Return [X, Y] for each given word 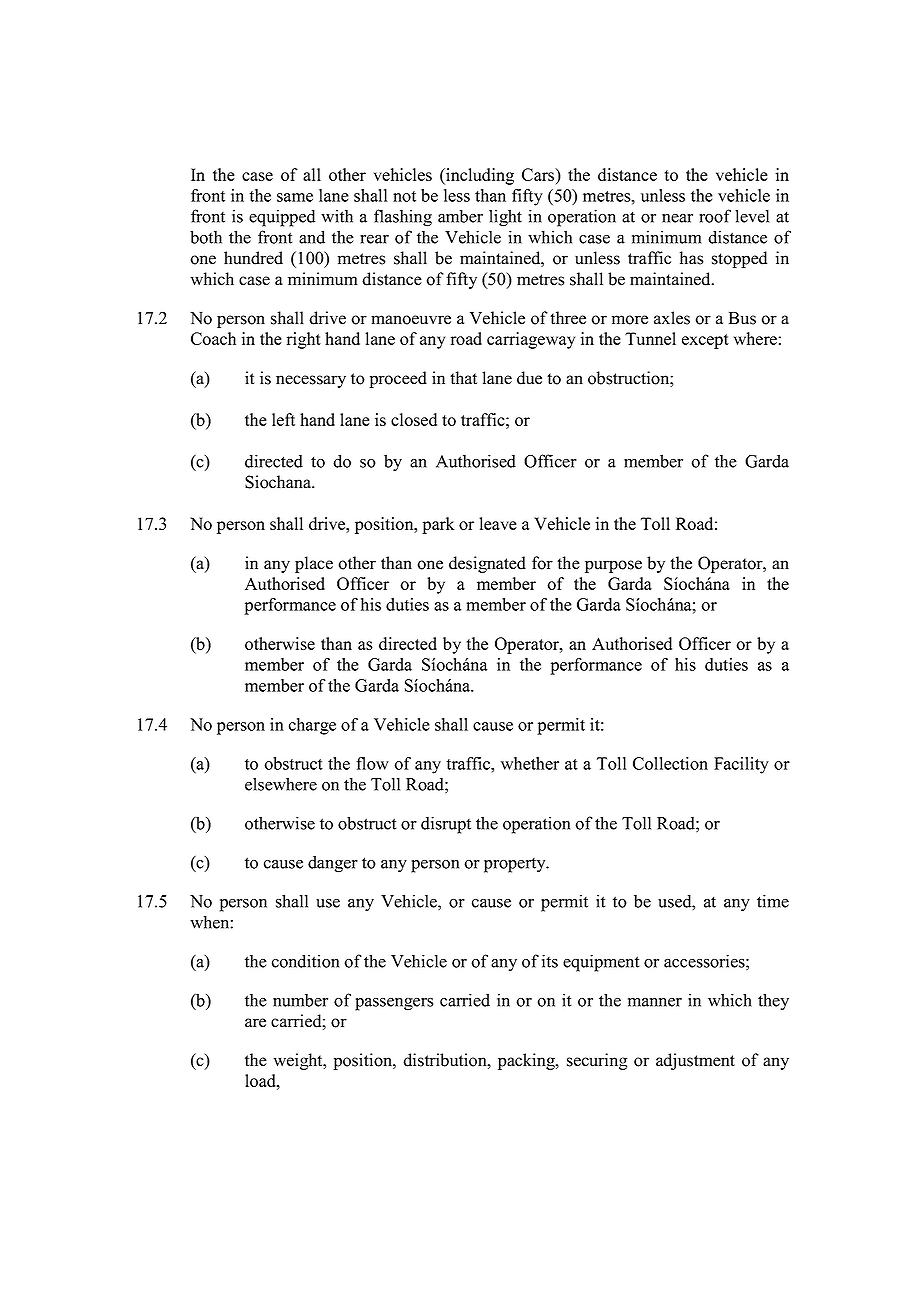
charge [312, 726]
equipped [282, 218]
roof [715, 216]
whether [530, 763]
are [255, 1023]
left [283, 419]
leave [498, 523]
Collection [670, 763]
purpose [613, 566]
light [505, 218]
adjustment [695, 1061]
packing [527, 1061]
